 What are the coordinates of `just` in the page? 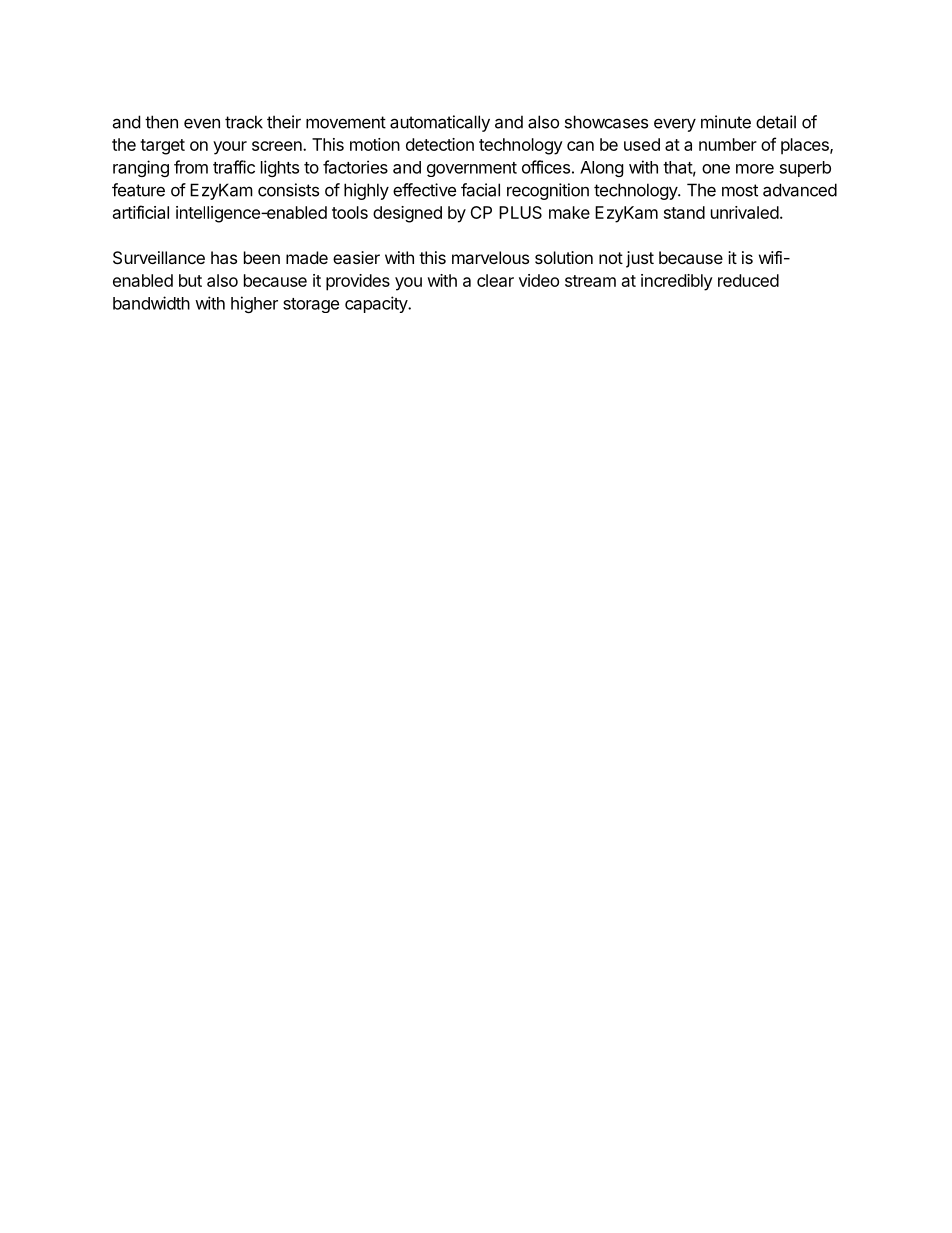 It's located at (640, 259).
